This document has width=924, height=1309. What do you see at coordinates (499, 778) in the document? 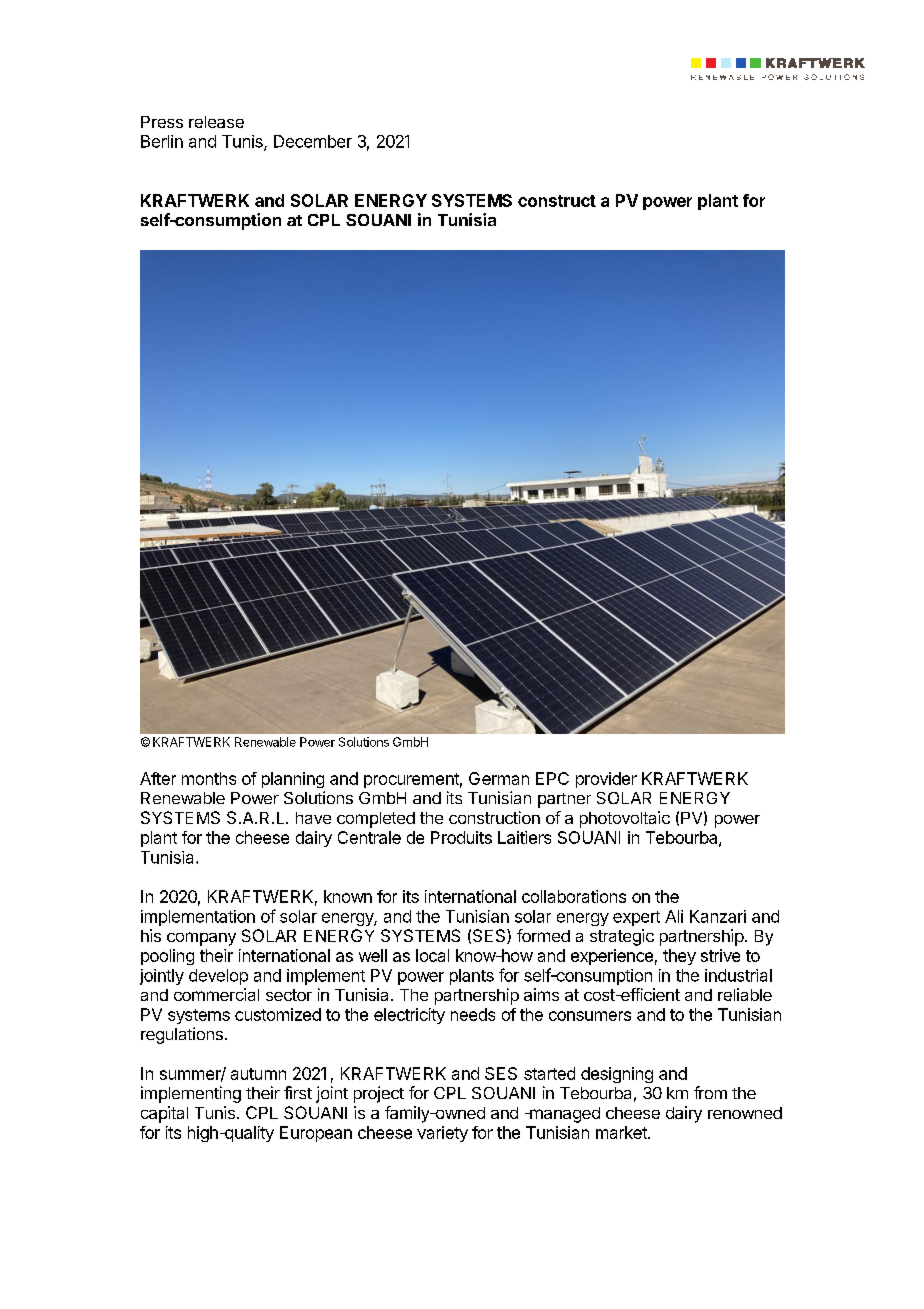
I see `German` at bounding box center [499, 778].
